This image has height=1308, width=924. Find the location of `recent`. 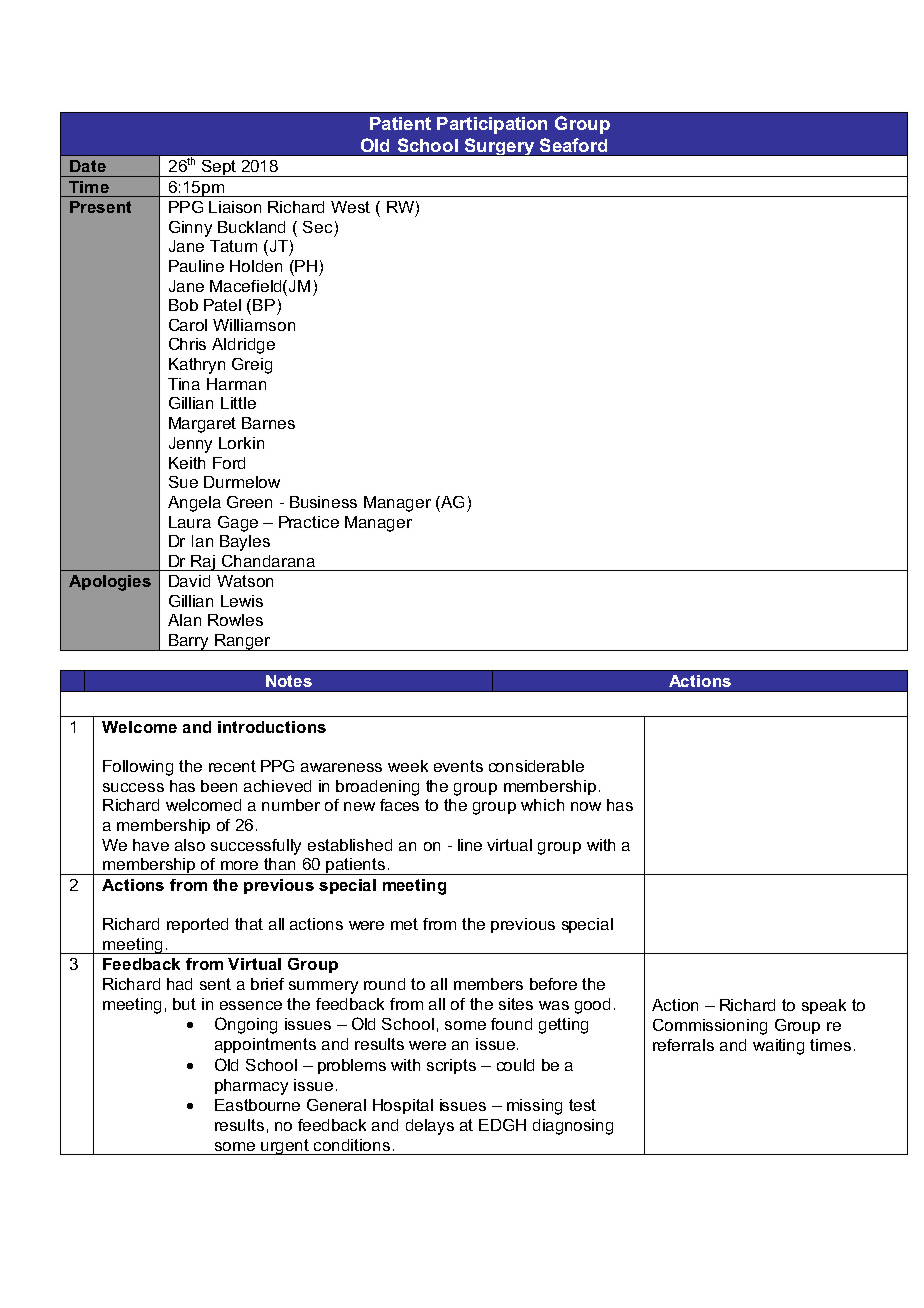

recent is located at coordinates (232, 766).
